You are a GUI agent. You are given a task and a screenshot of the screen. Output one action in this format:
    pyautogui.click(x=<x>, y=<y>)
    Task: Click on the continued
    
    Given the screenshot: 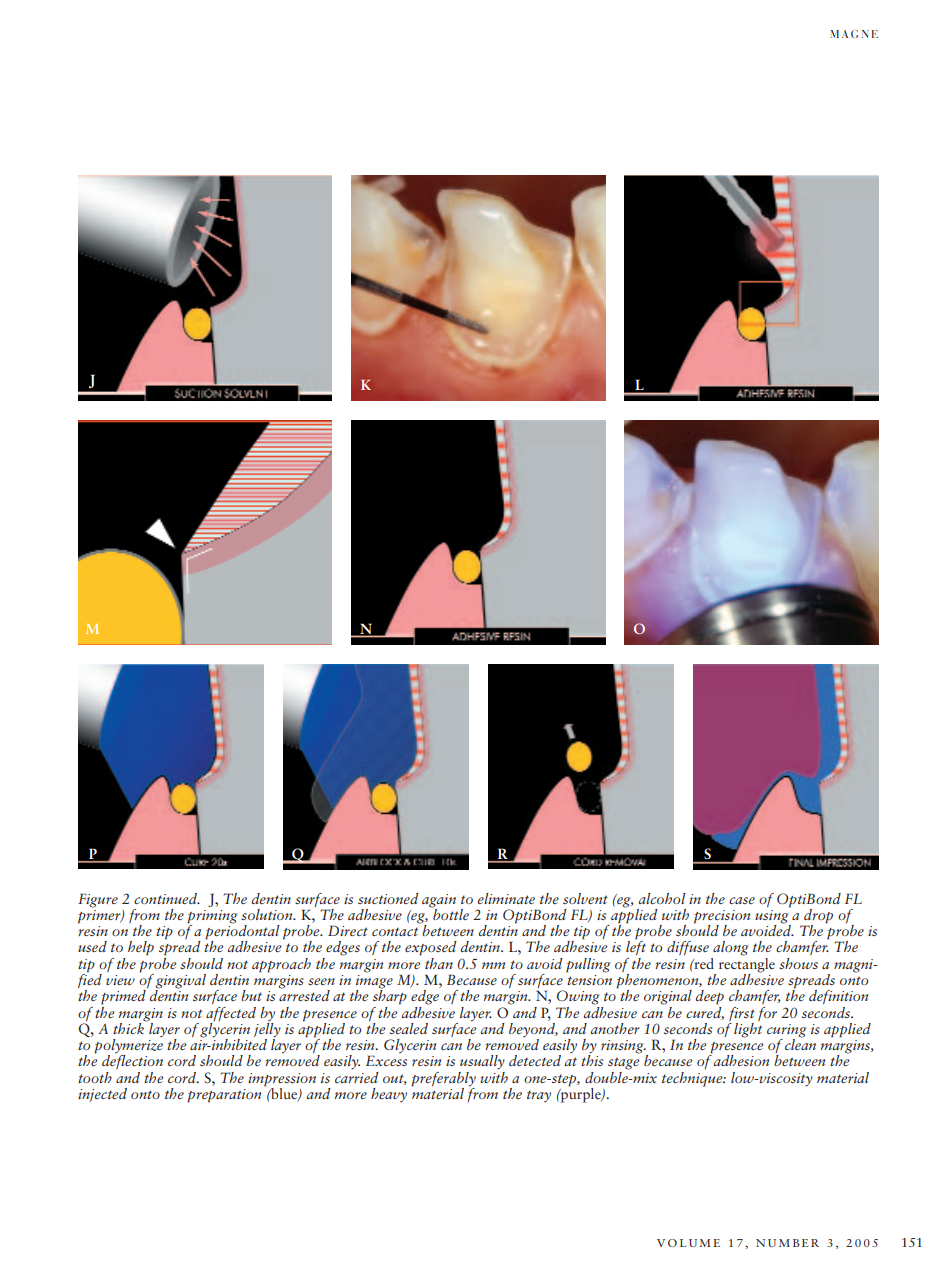 What is the action you would take?
    pyautogui.click(x=167, y=898)
